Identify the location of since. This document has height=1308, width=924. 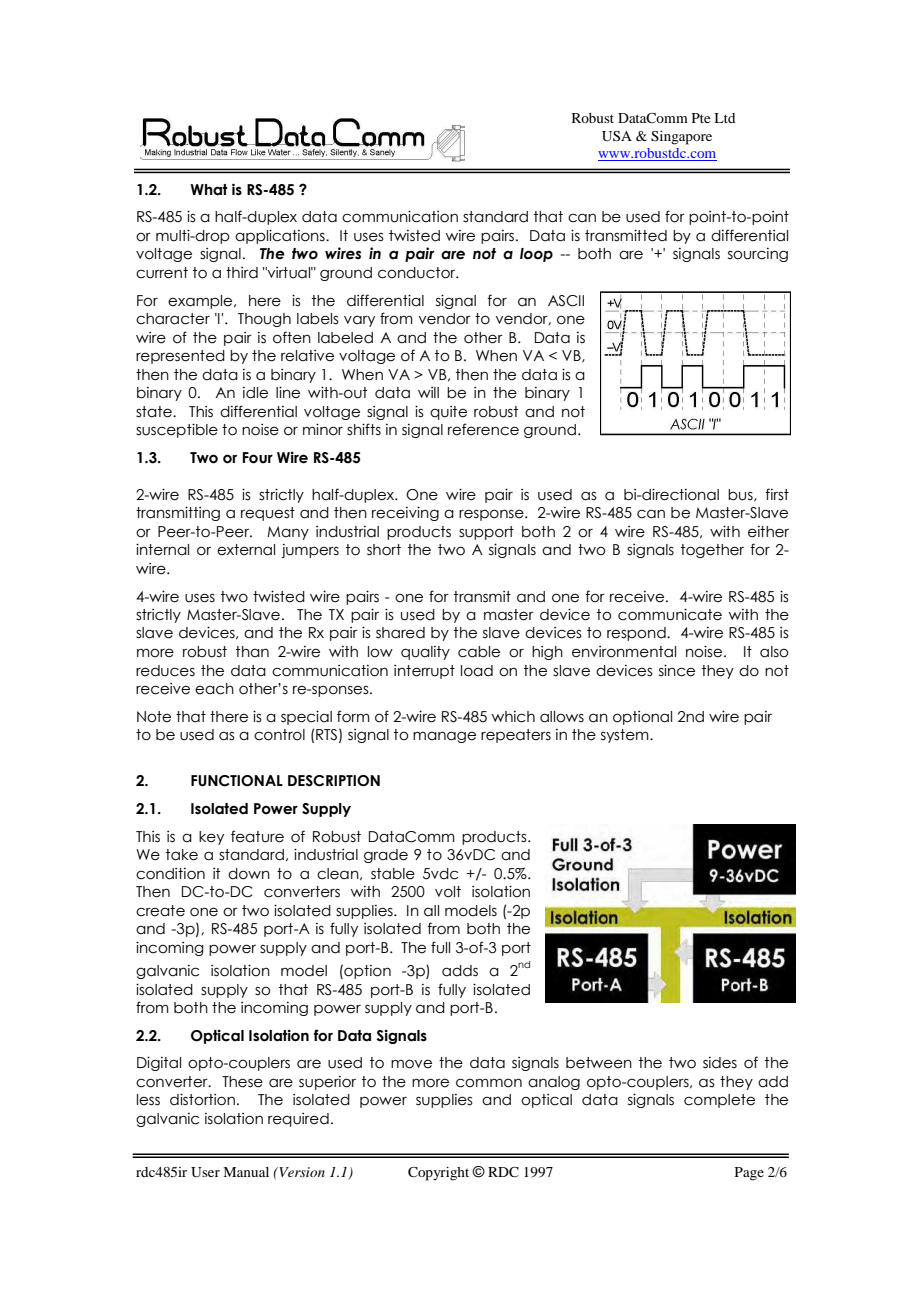
(677, 670).
